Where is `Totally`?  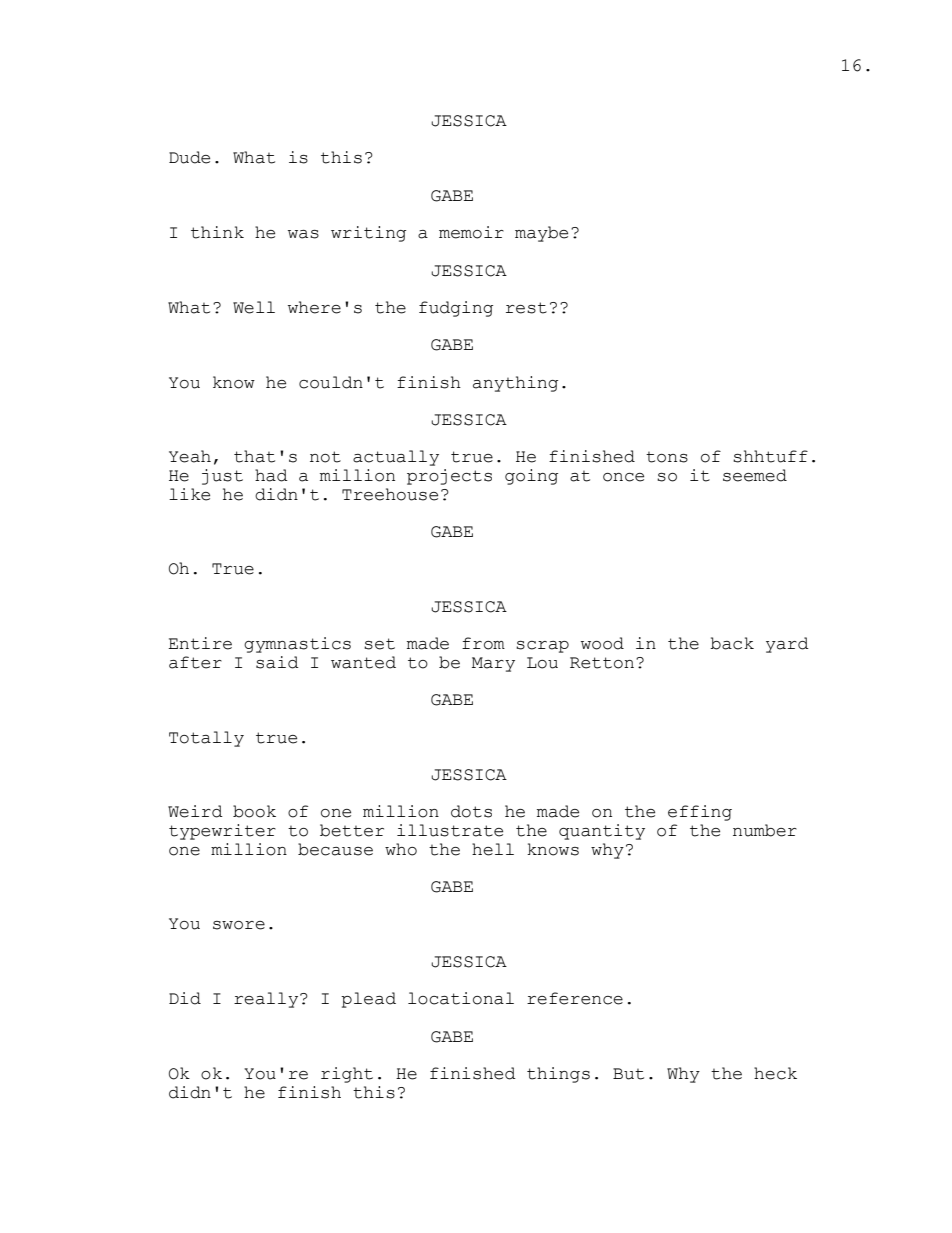
Totally is located at coordinates (206, 739).
